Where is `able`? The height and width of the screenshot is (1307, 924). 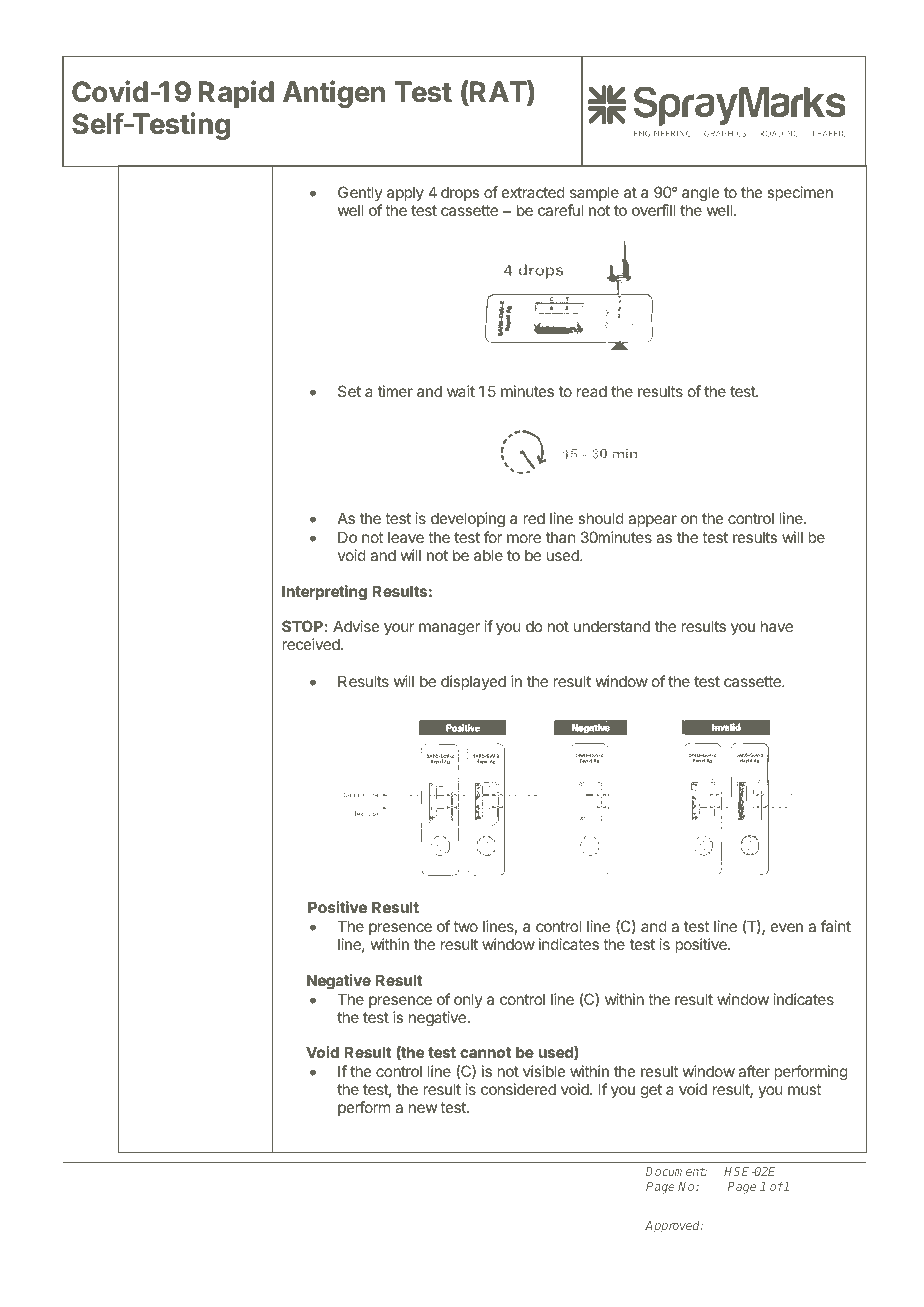
able is located at coordinates (488, 555).
